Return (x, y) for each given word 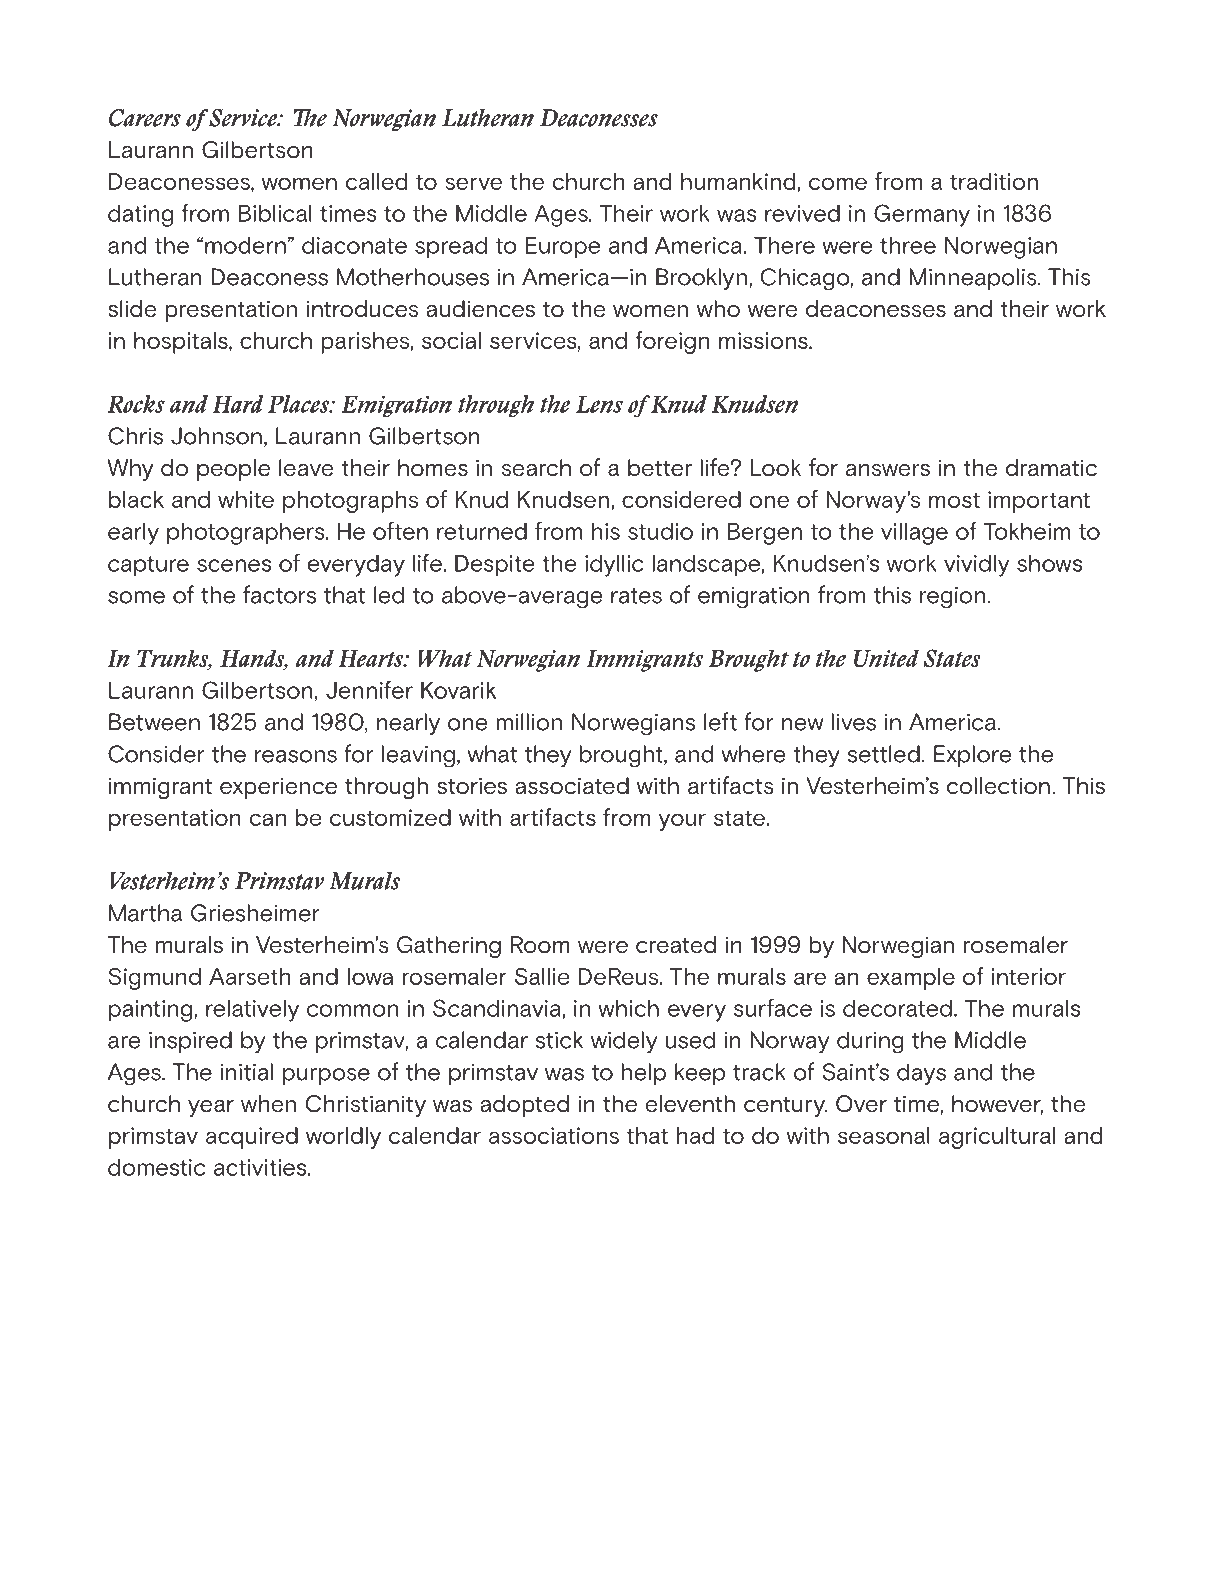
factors (279, 594)
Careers (145, 118)
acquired (252, 1138)
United (886, 658)
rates (636, 596)
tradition (994, 181)
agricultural (997, 1138)
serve (473, 183)
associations (554, 1135)
